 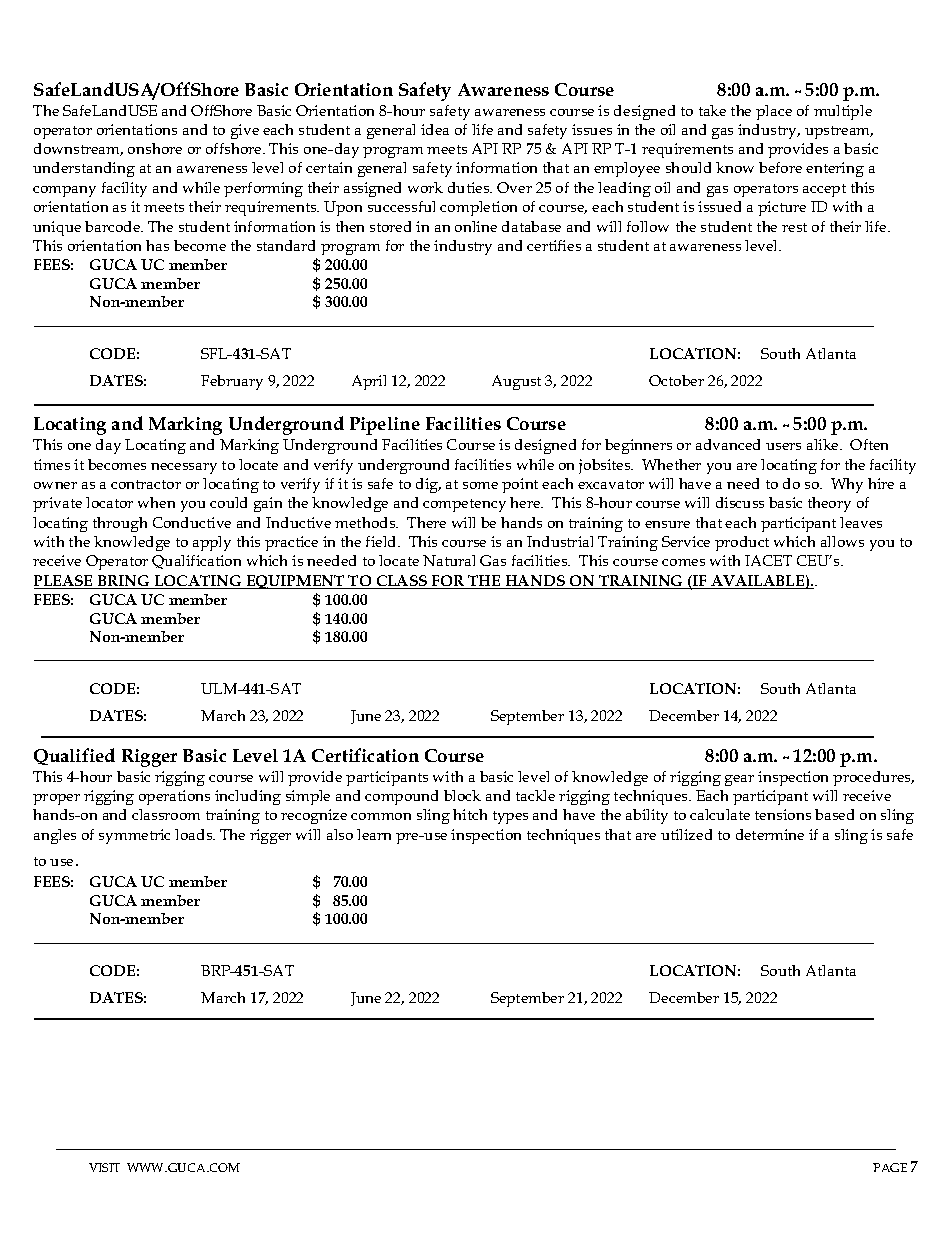 What do you see at coordinates (770, 834) in the screenshot?
I see `determine` at bounding box center [770, 834].
